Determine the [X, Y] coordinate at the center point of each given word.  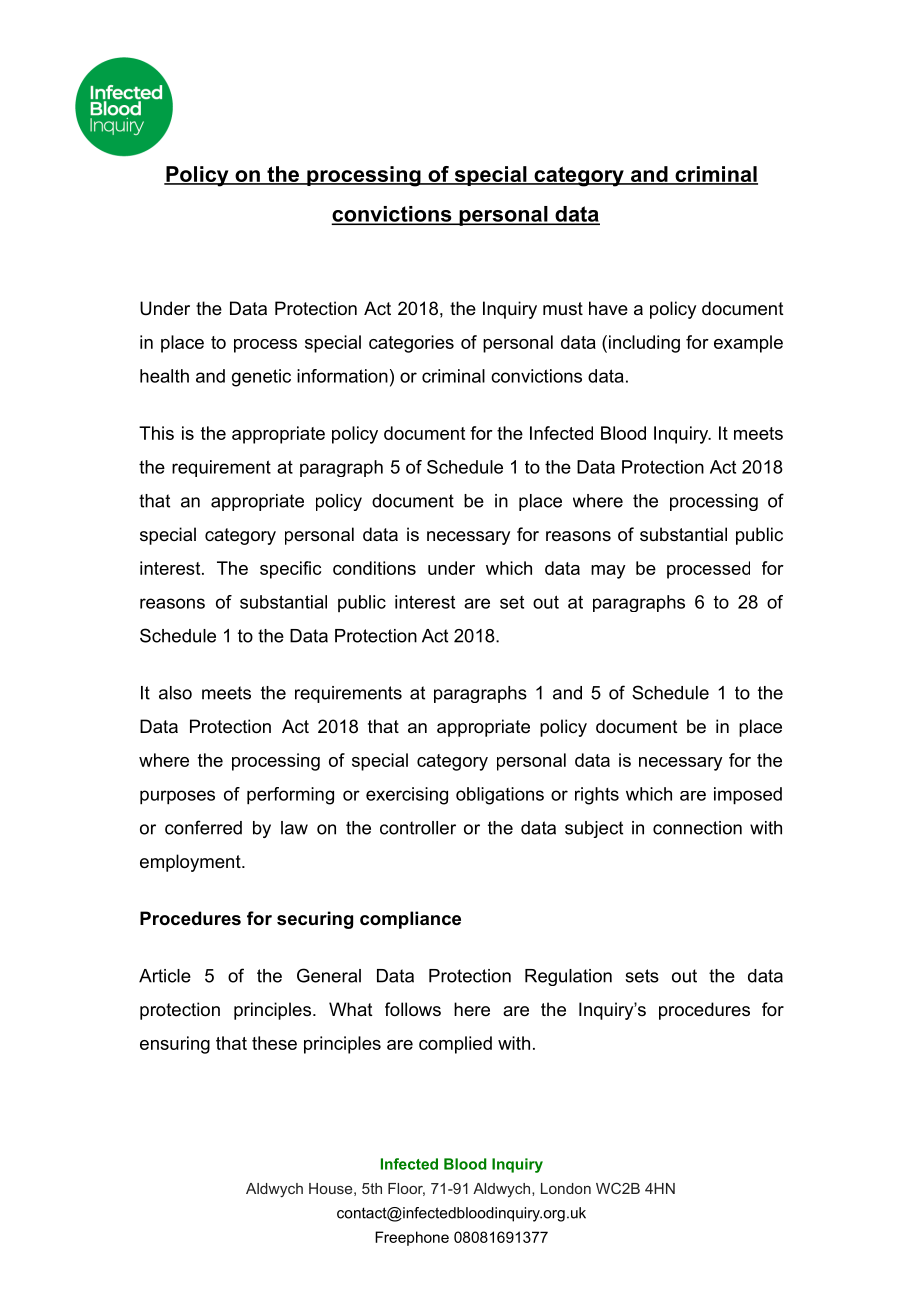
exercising [407, 796]
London [566, 1188]
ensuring [175, 1045]
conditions [374, 568]
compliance [410, 920]
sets [642, 976]
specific [290, 570]
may [608, 572]
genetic [261, 378]
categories [411, 344]
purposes [177, 797]
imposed [748, 796]
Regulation [568, 977]
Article [165, 976]
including [644, 344]
